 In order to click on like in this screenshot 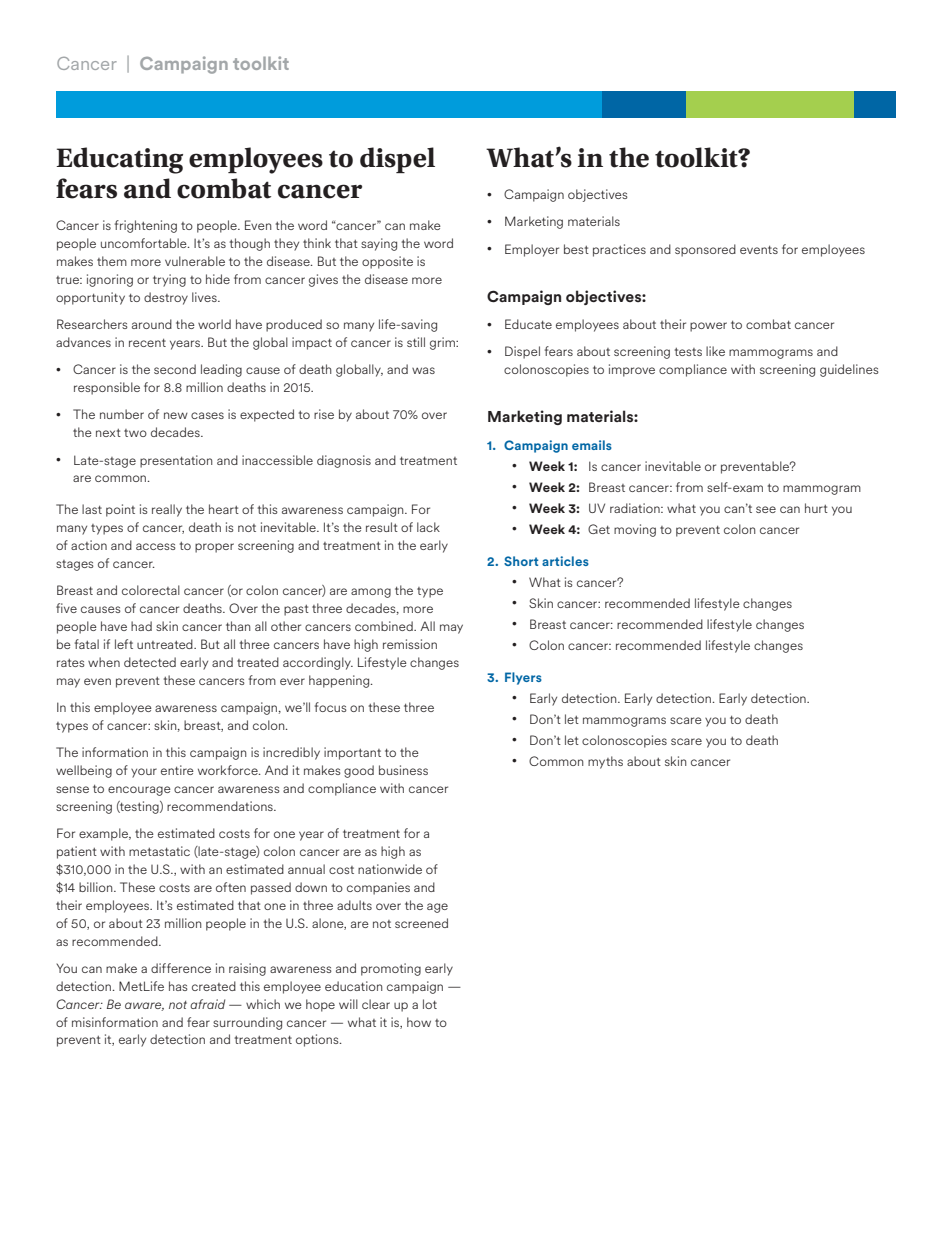, I will do `click(715, 351)`.
